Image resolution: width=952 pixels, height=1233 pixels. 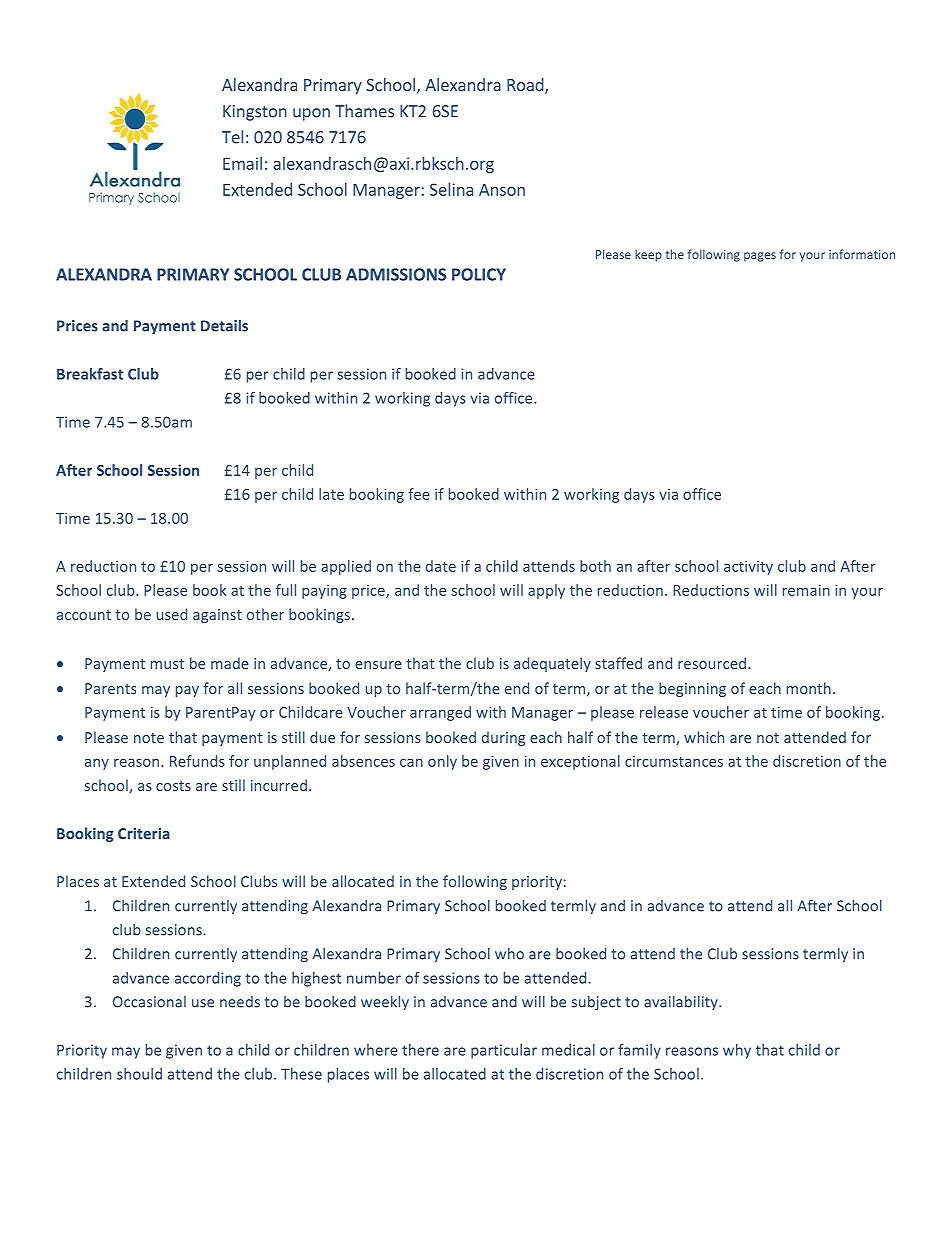 What do you see at coordinates (503, 738) in the page?
I see `during` at bounding box center [503, 738].
